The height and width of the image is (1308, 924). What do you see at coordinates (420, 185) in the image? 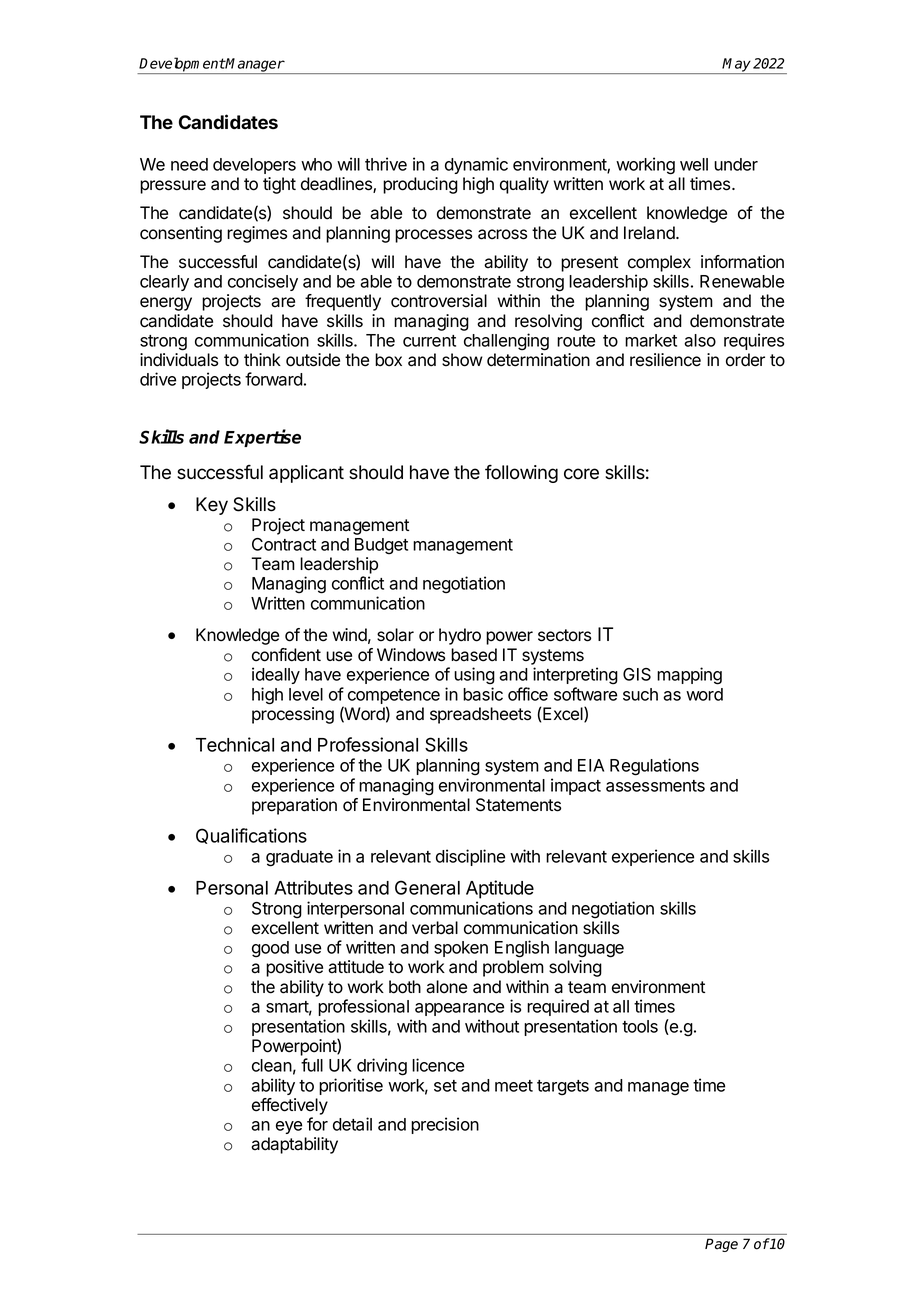
I see `producing` at bounding box center [420, 185].
